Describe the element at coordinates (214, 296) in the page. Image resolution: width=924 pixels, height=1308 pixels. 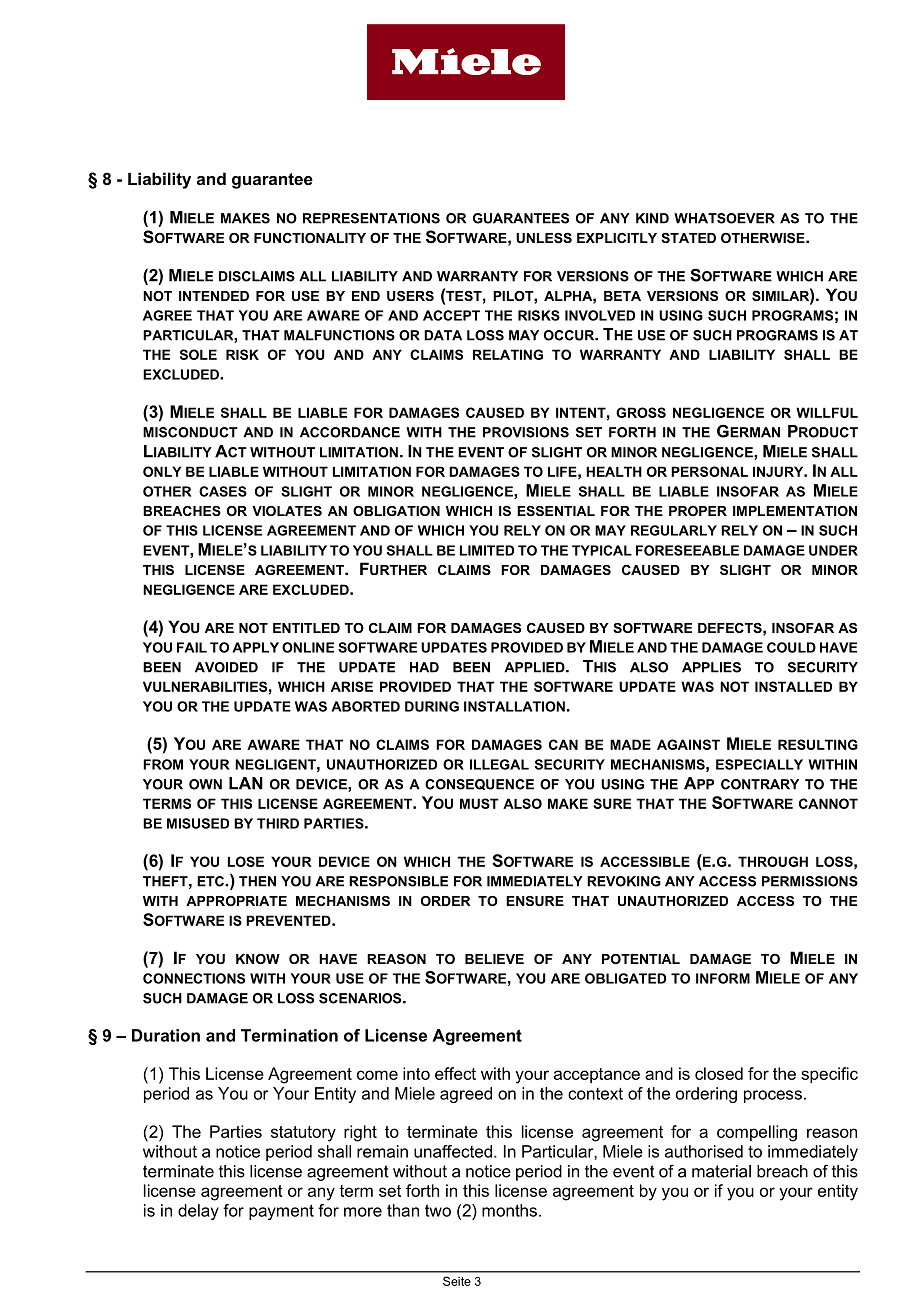
I see `INTENDED` at that location.
